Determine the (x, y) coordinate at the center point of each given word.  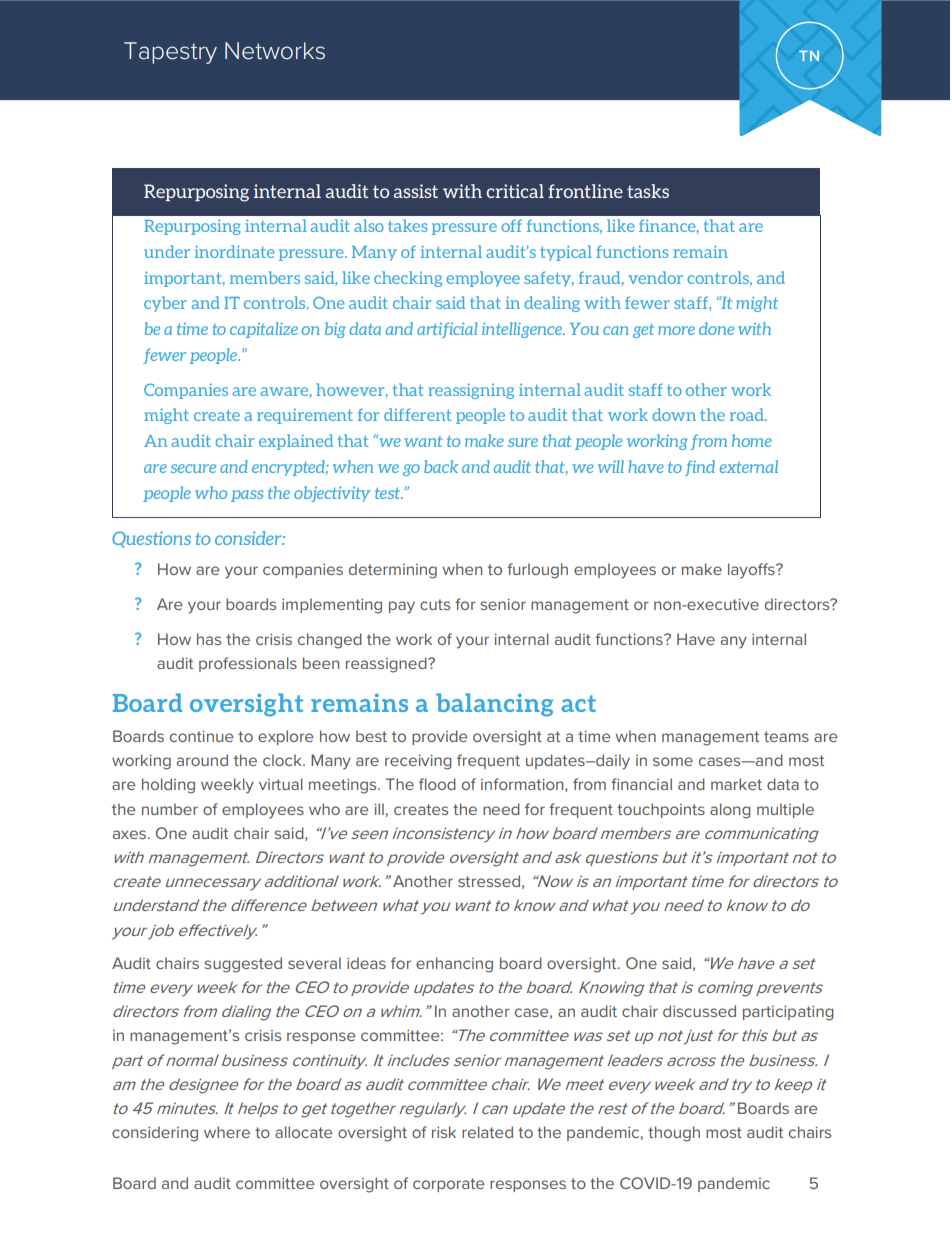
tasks (648, 191)
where (227, 1132)
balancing (494, 705)
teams (786, 736)
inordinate (235, 251)
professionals (248, 664)
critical (515, 191)
